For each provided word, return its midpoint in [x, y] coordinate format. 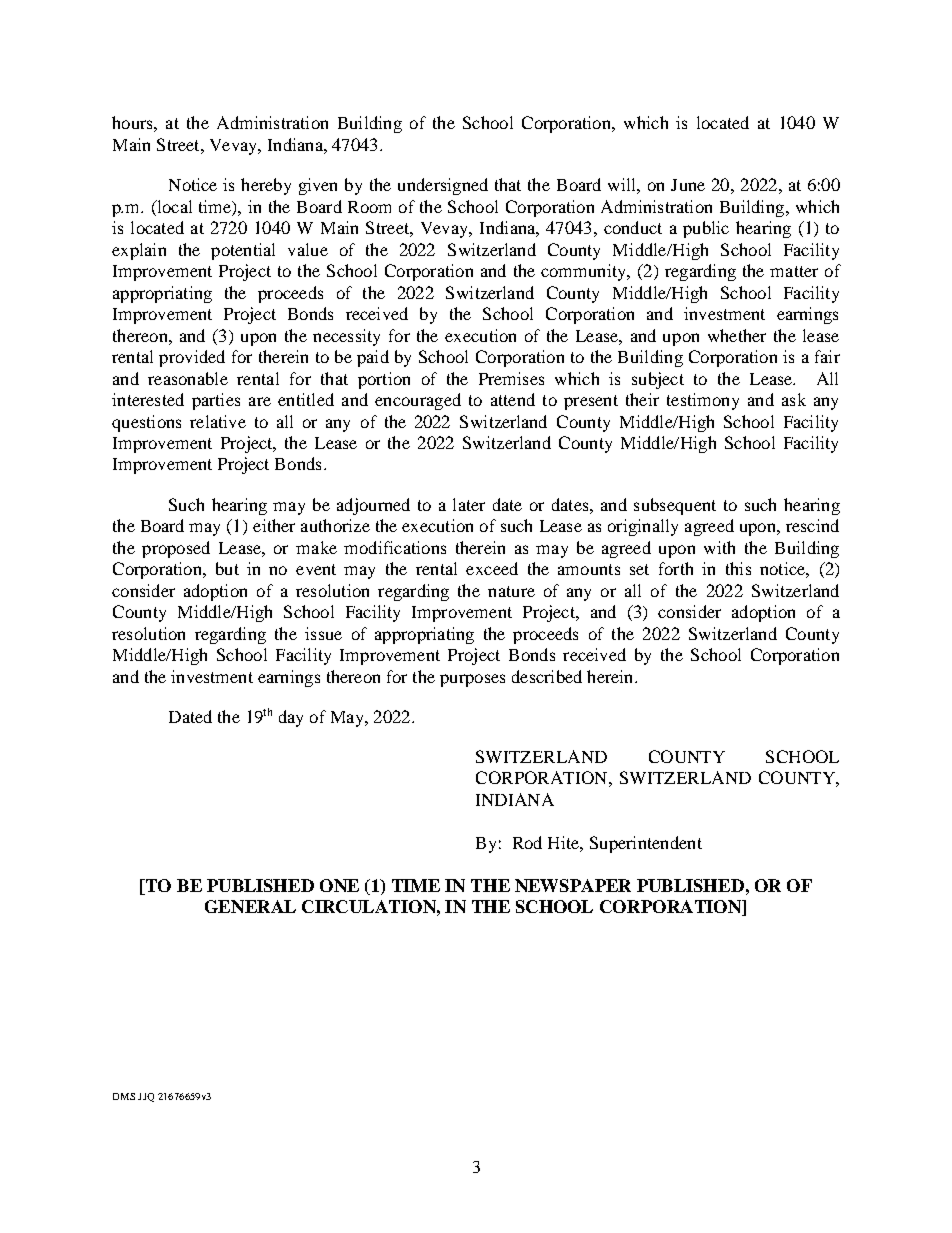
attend [513, 399]
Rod [527, 842]
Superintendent [646, 844]
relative [218, 421]
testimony [703, 401]
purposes [472, 680]
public [706, 229]
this [738, 568]
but [227, 568]
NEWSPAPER [573, 885]
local [173, 206]
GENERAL [250, 906]
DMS [124, 1096]
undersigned [443, 186]
